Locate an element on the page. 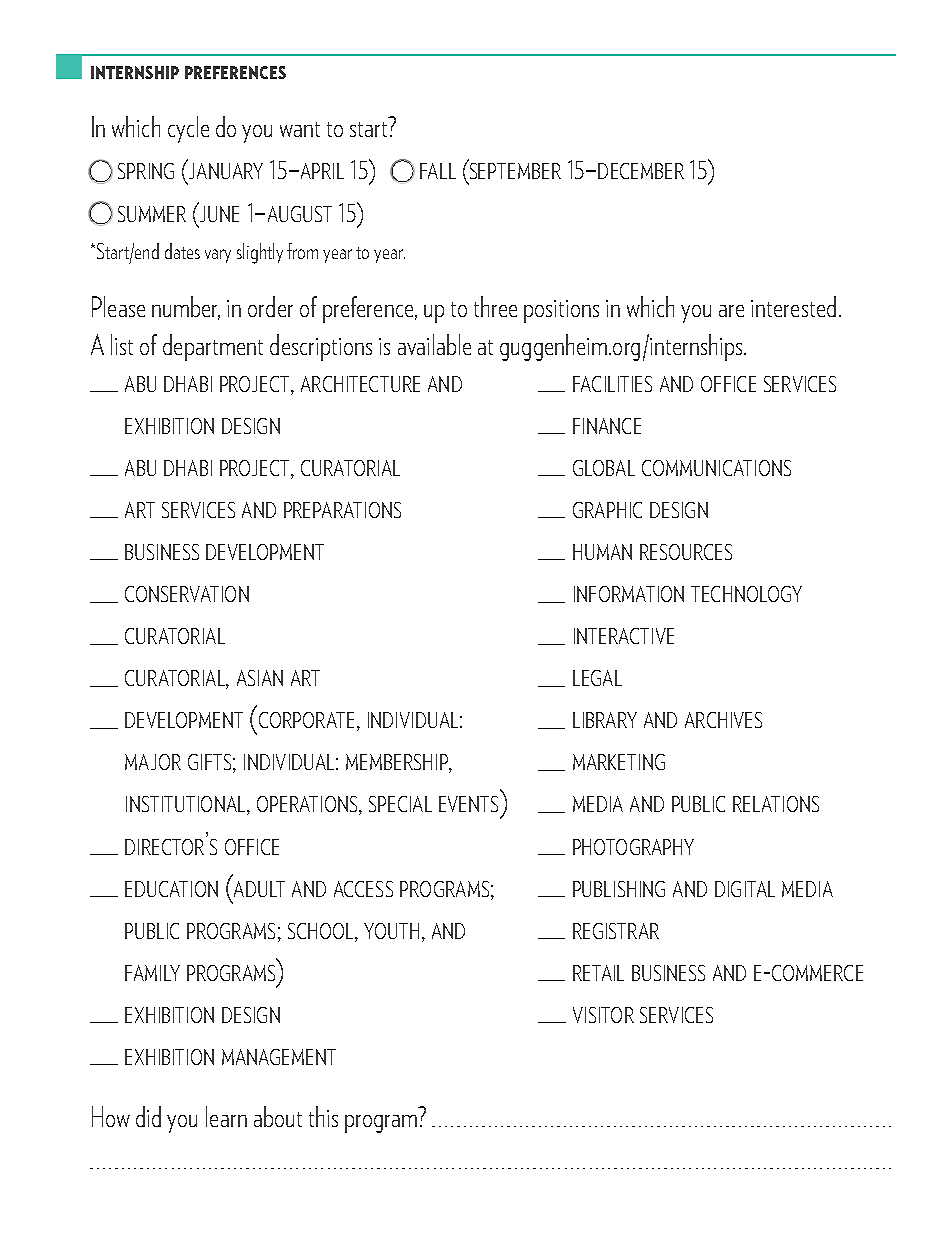 The image size is (952, 1233). relations is located at coordinates (776, 804).
